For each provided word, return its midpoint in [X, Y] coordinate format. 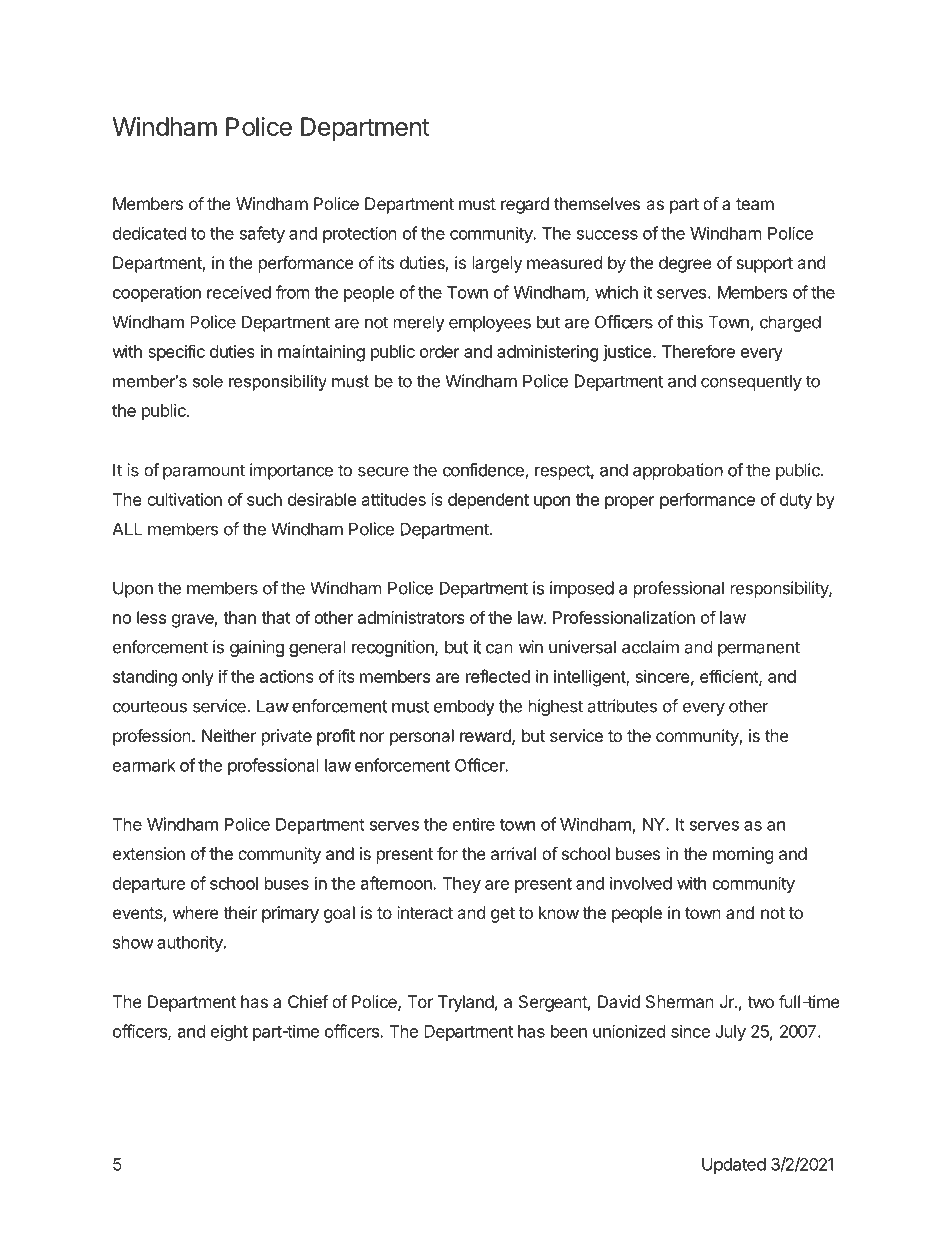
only [198, 678]
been [569, 1031]
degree [685, 264]
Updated [734, 1166]
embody [464, 707]
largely [497, 264]
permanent [759, 649]
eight [229, 1032]
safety [262, 234]
